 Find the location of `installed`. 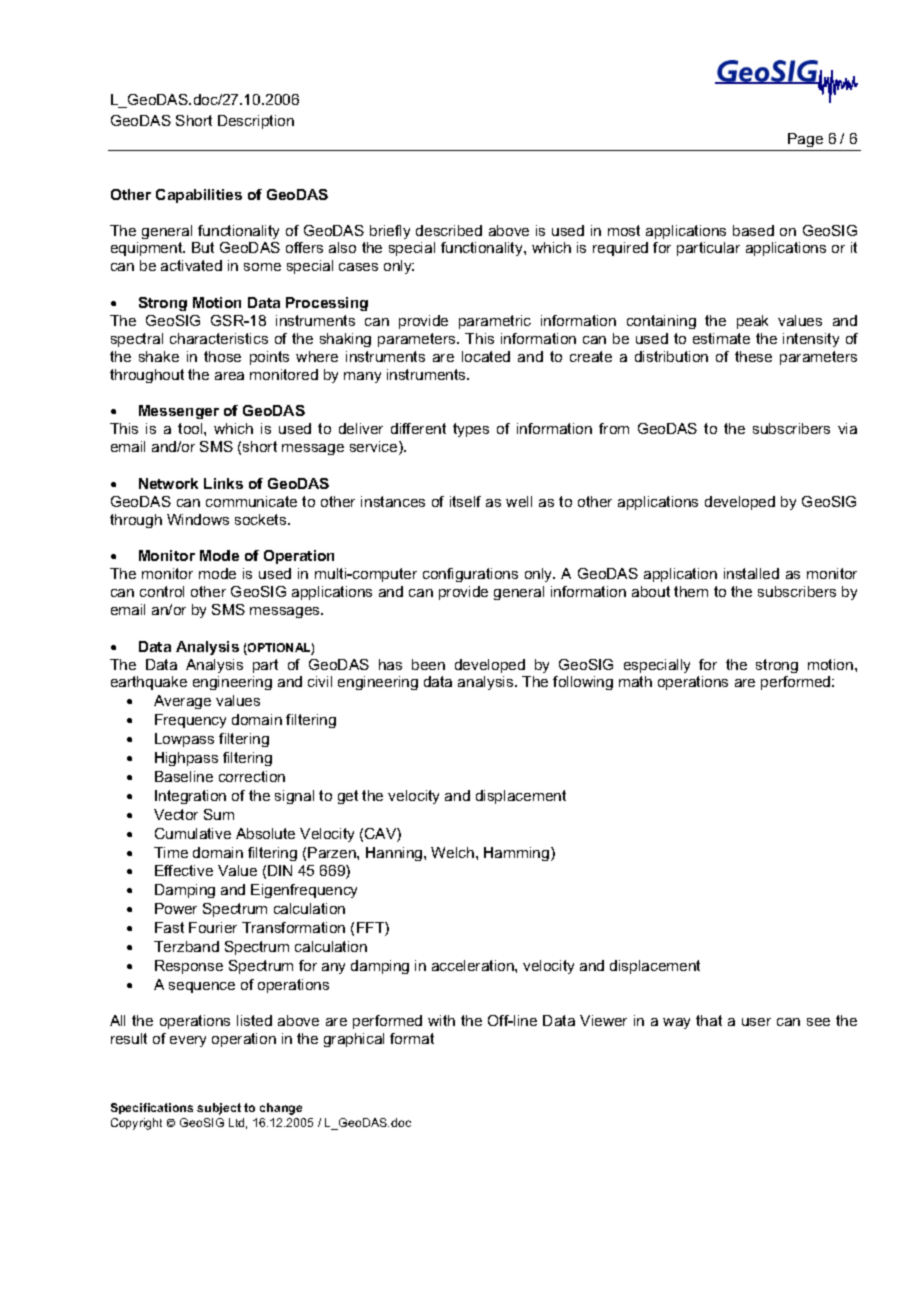

installed is located at coordinates (751, 573).
